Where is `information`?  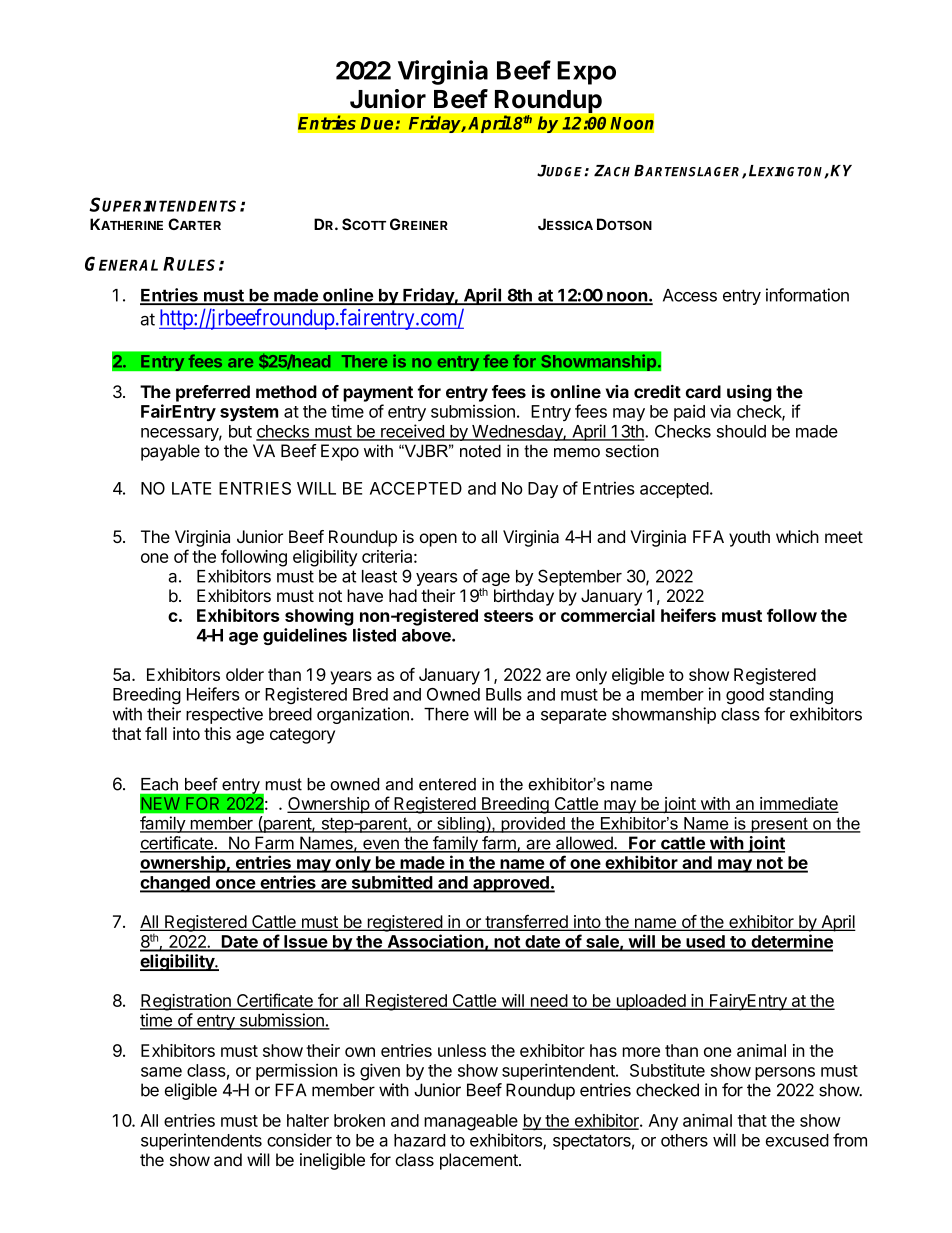 information is located at coordinates (807, 295).
